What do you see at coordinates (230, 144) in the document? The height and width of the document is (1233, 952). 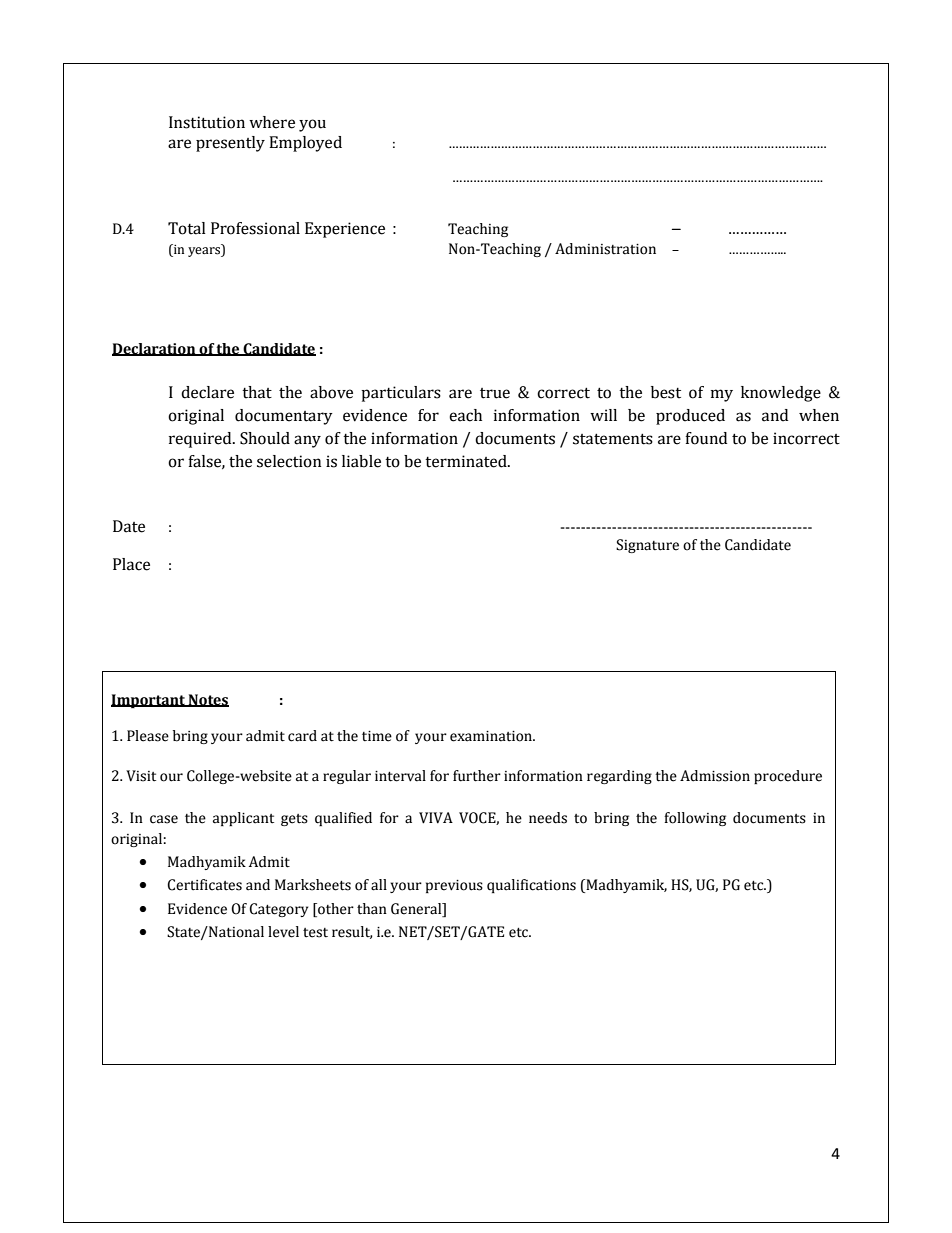 I see `presently` at bounding box center [230, 144].
